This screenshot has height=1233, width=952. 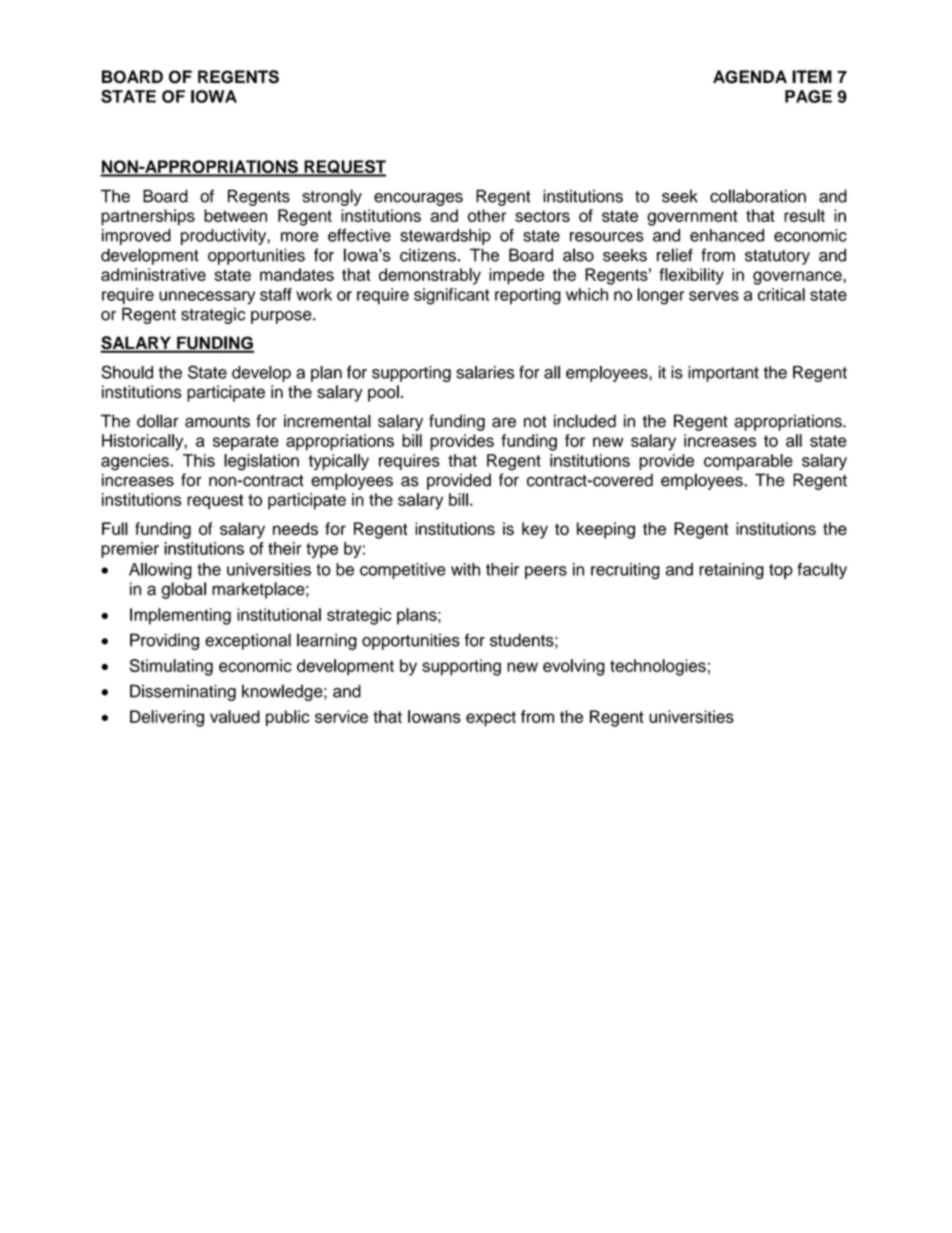 What do you see at coordinates (217, 422) in the screenshot?
I see `amounts` at bounding box center [217, 422].
